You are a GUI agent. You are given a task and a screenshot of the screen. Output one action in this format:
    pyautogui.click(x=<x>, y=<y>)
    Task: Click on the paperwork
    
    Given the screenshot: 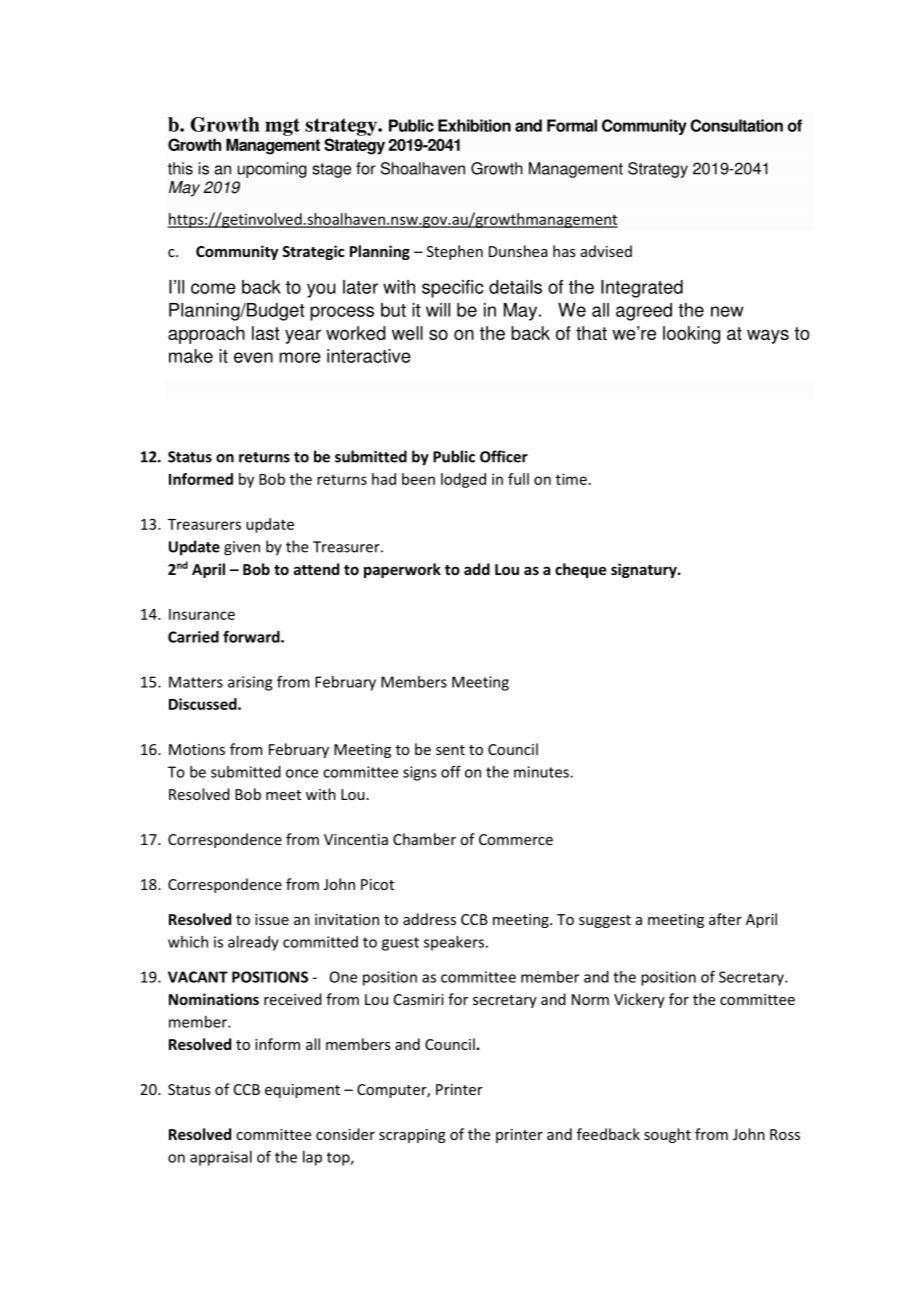 What is the action you would take?
    pyautogui.click(x=402, y=570)
